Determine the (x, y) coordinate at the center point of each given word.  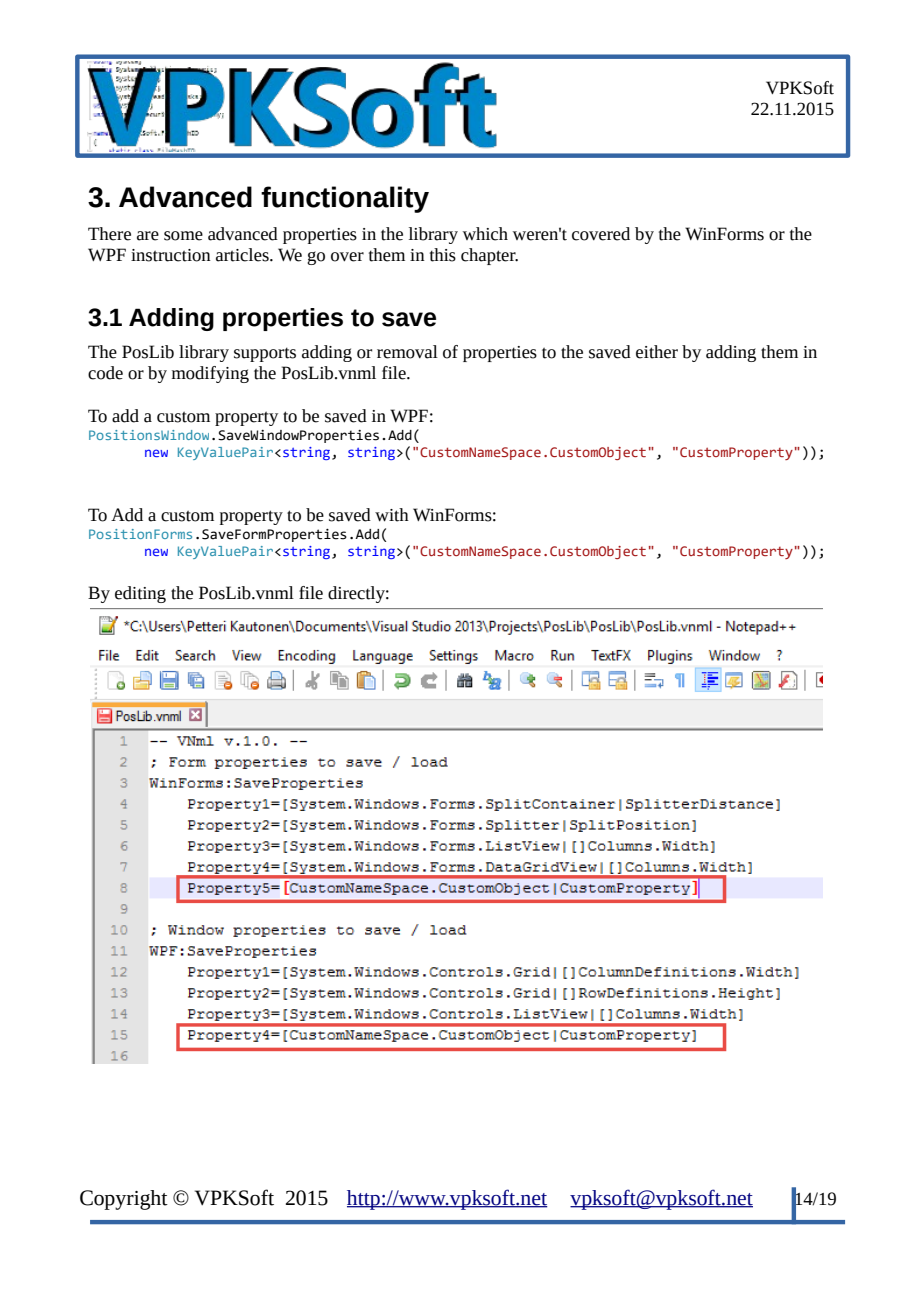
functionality (345, 199)
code (105, 373)
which (485, 234)
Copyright (124, 1200)
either (657, 352)
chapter (489, 256)
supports (265, 354)
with (392, 515)
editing (140, 594)
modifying (210, 374)
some (183, 236)
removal (407, 352)
